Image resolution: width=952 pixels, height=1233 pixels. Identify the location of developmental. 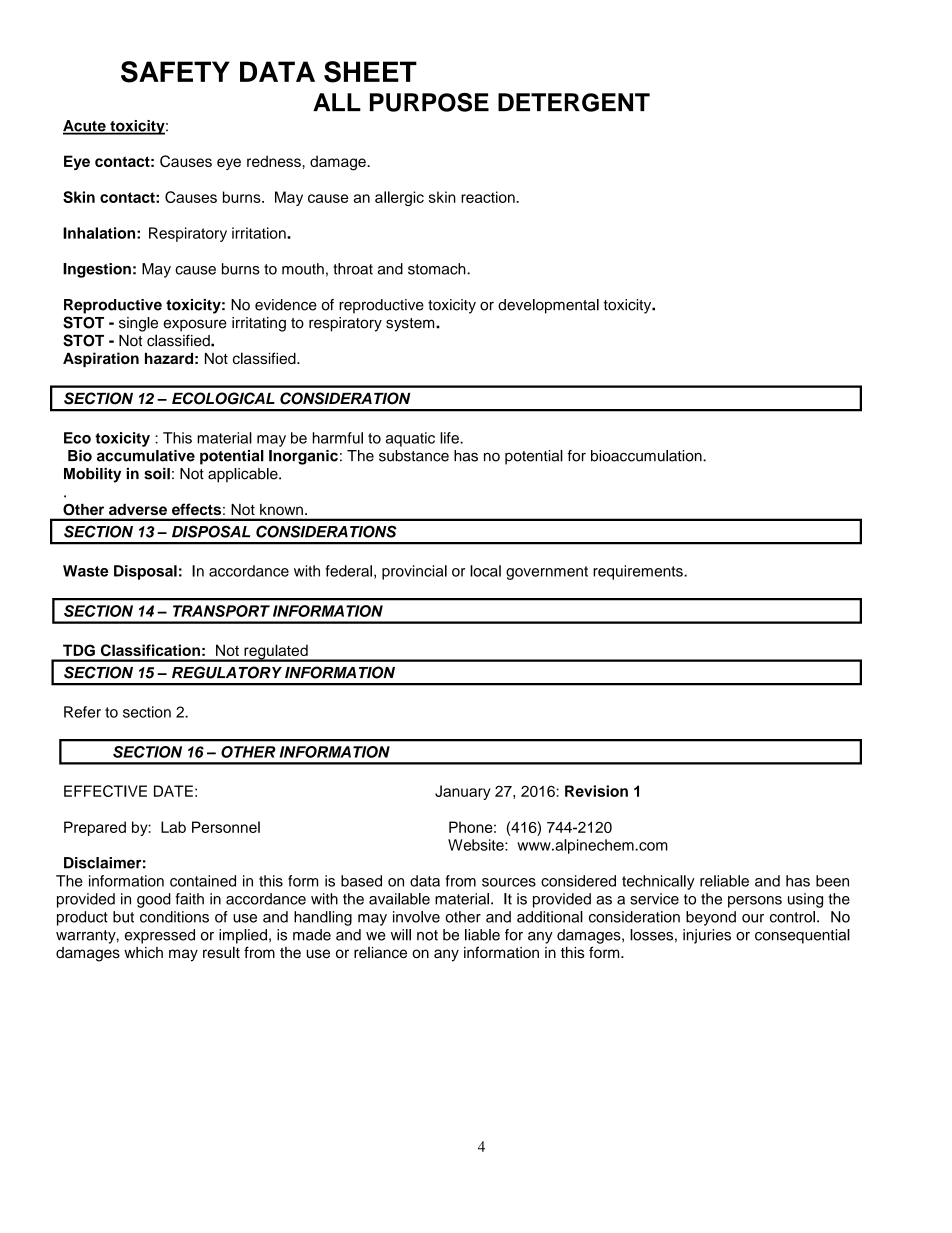
(548, 306).
